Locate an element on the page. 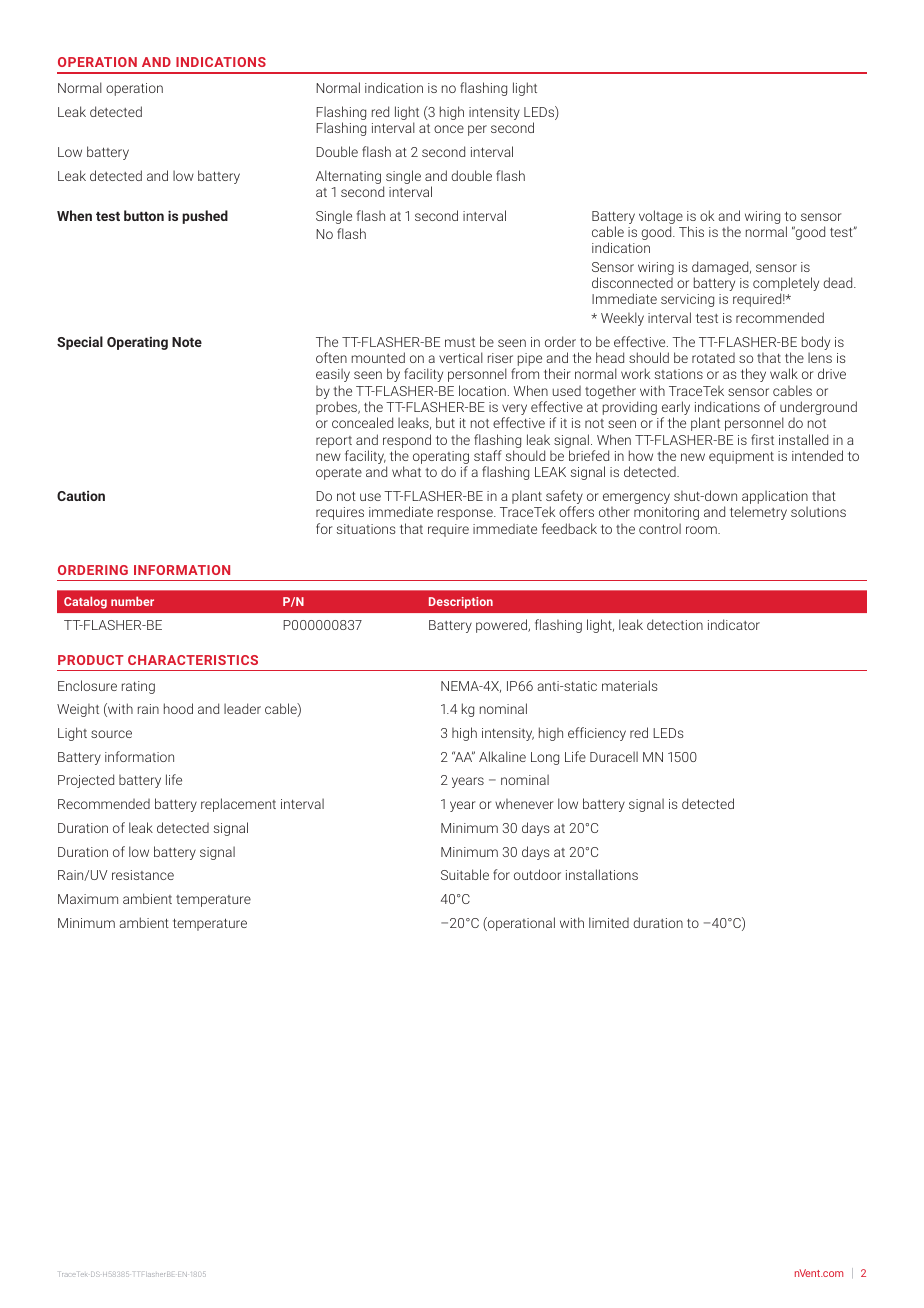  Alternating is located at coordinates (348, 177).
